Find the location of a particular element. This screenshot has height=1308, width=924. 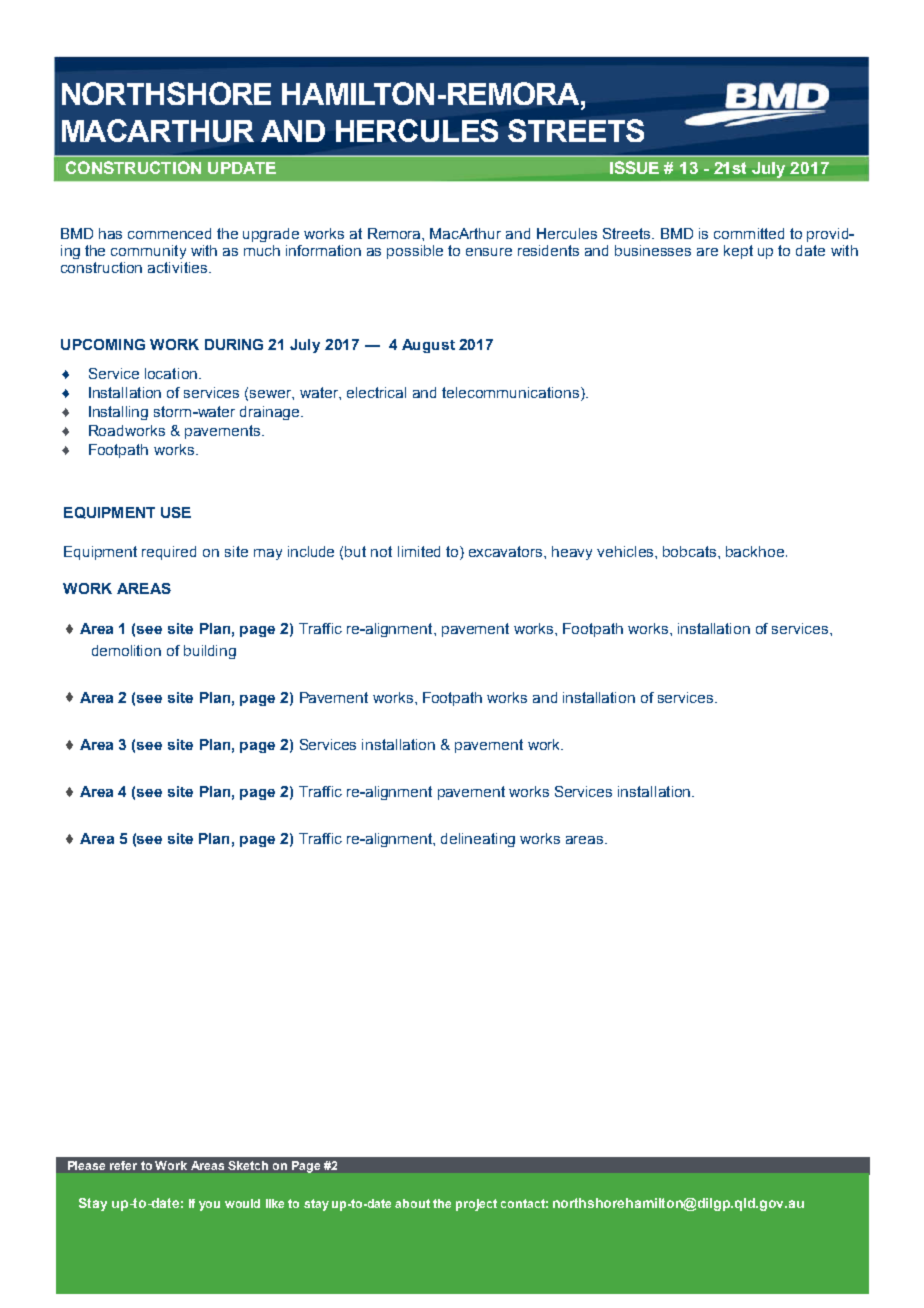

demolition is located at coordinates (126, 650).
